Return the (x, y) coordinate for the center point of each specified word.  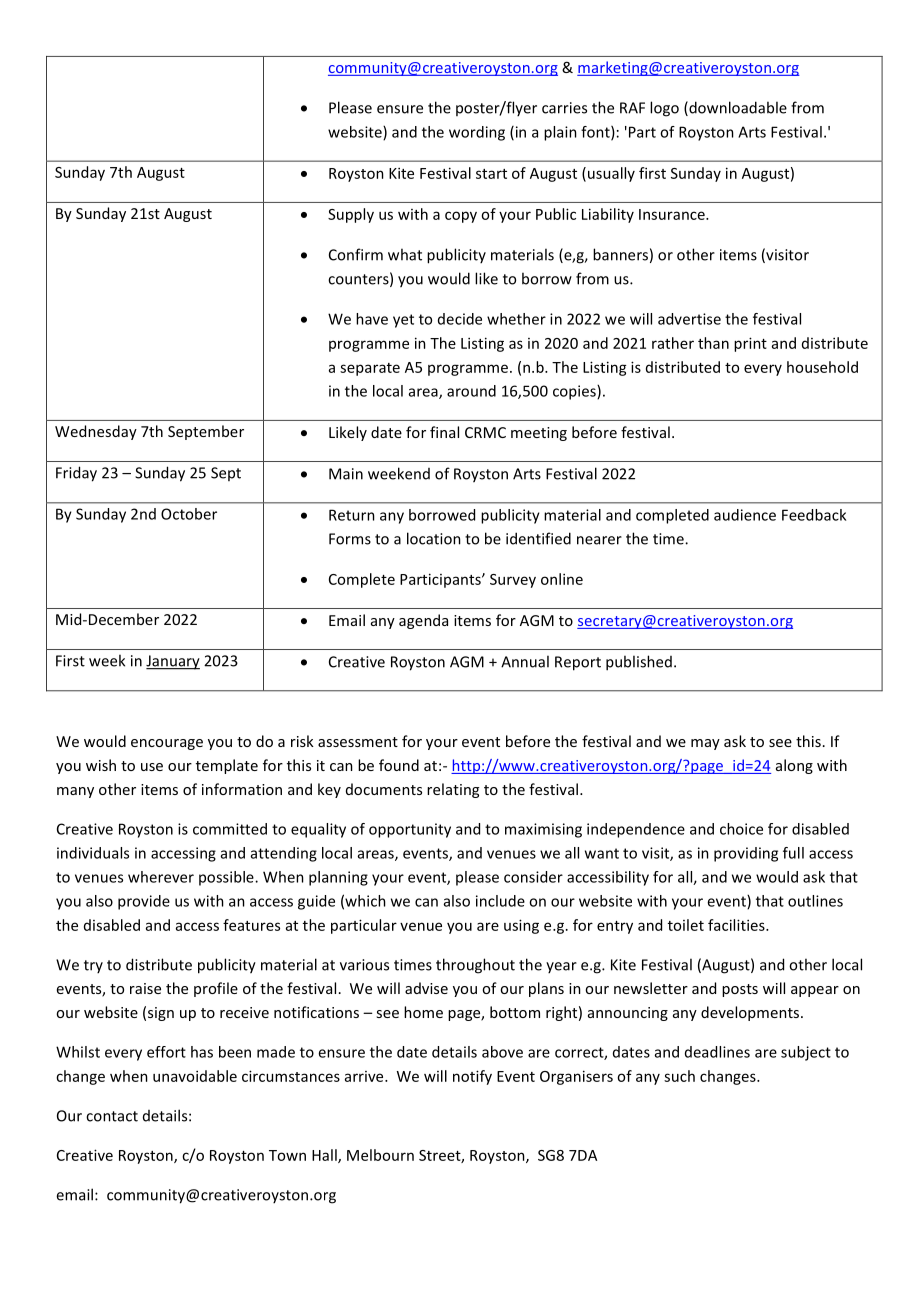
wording (477, 133)
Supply (351, 215)
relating (453, 790)
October (189, 514)
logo (664, 109)
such (679, 1076)
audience (745, 515)
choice (741, 829)
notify (472, 1077)
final (444, 432)
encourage (167, 744)
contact (112, 1116)
